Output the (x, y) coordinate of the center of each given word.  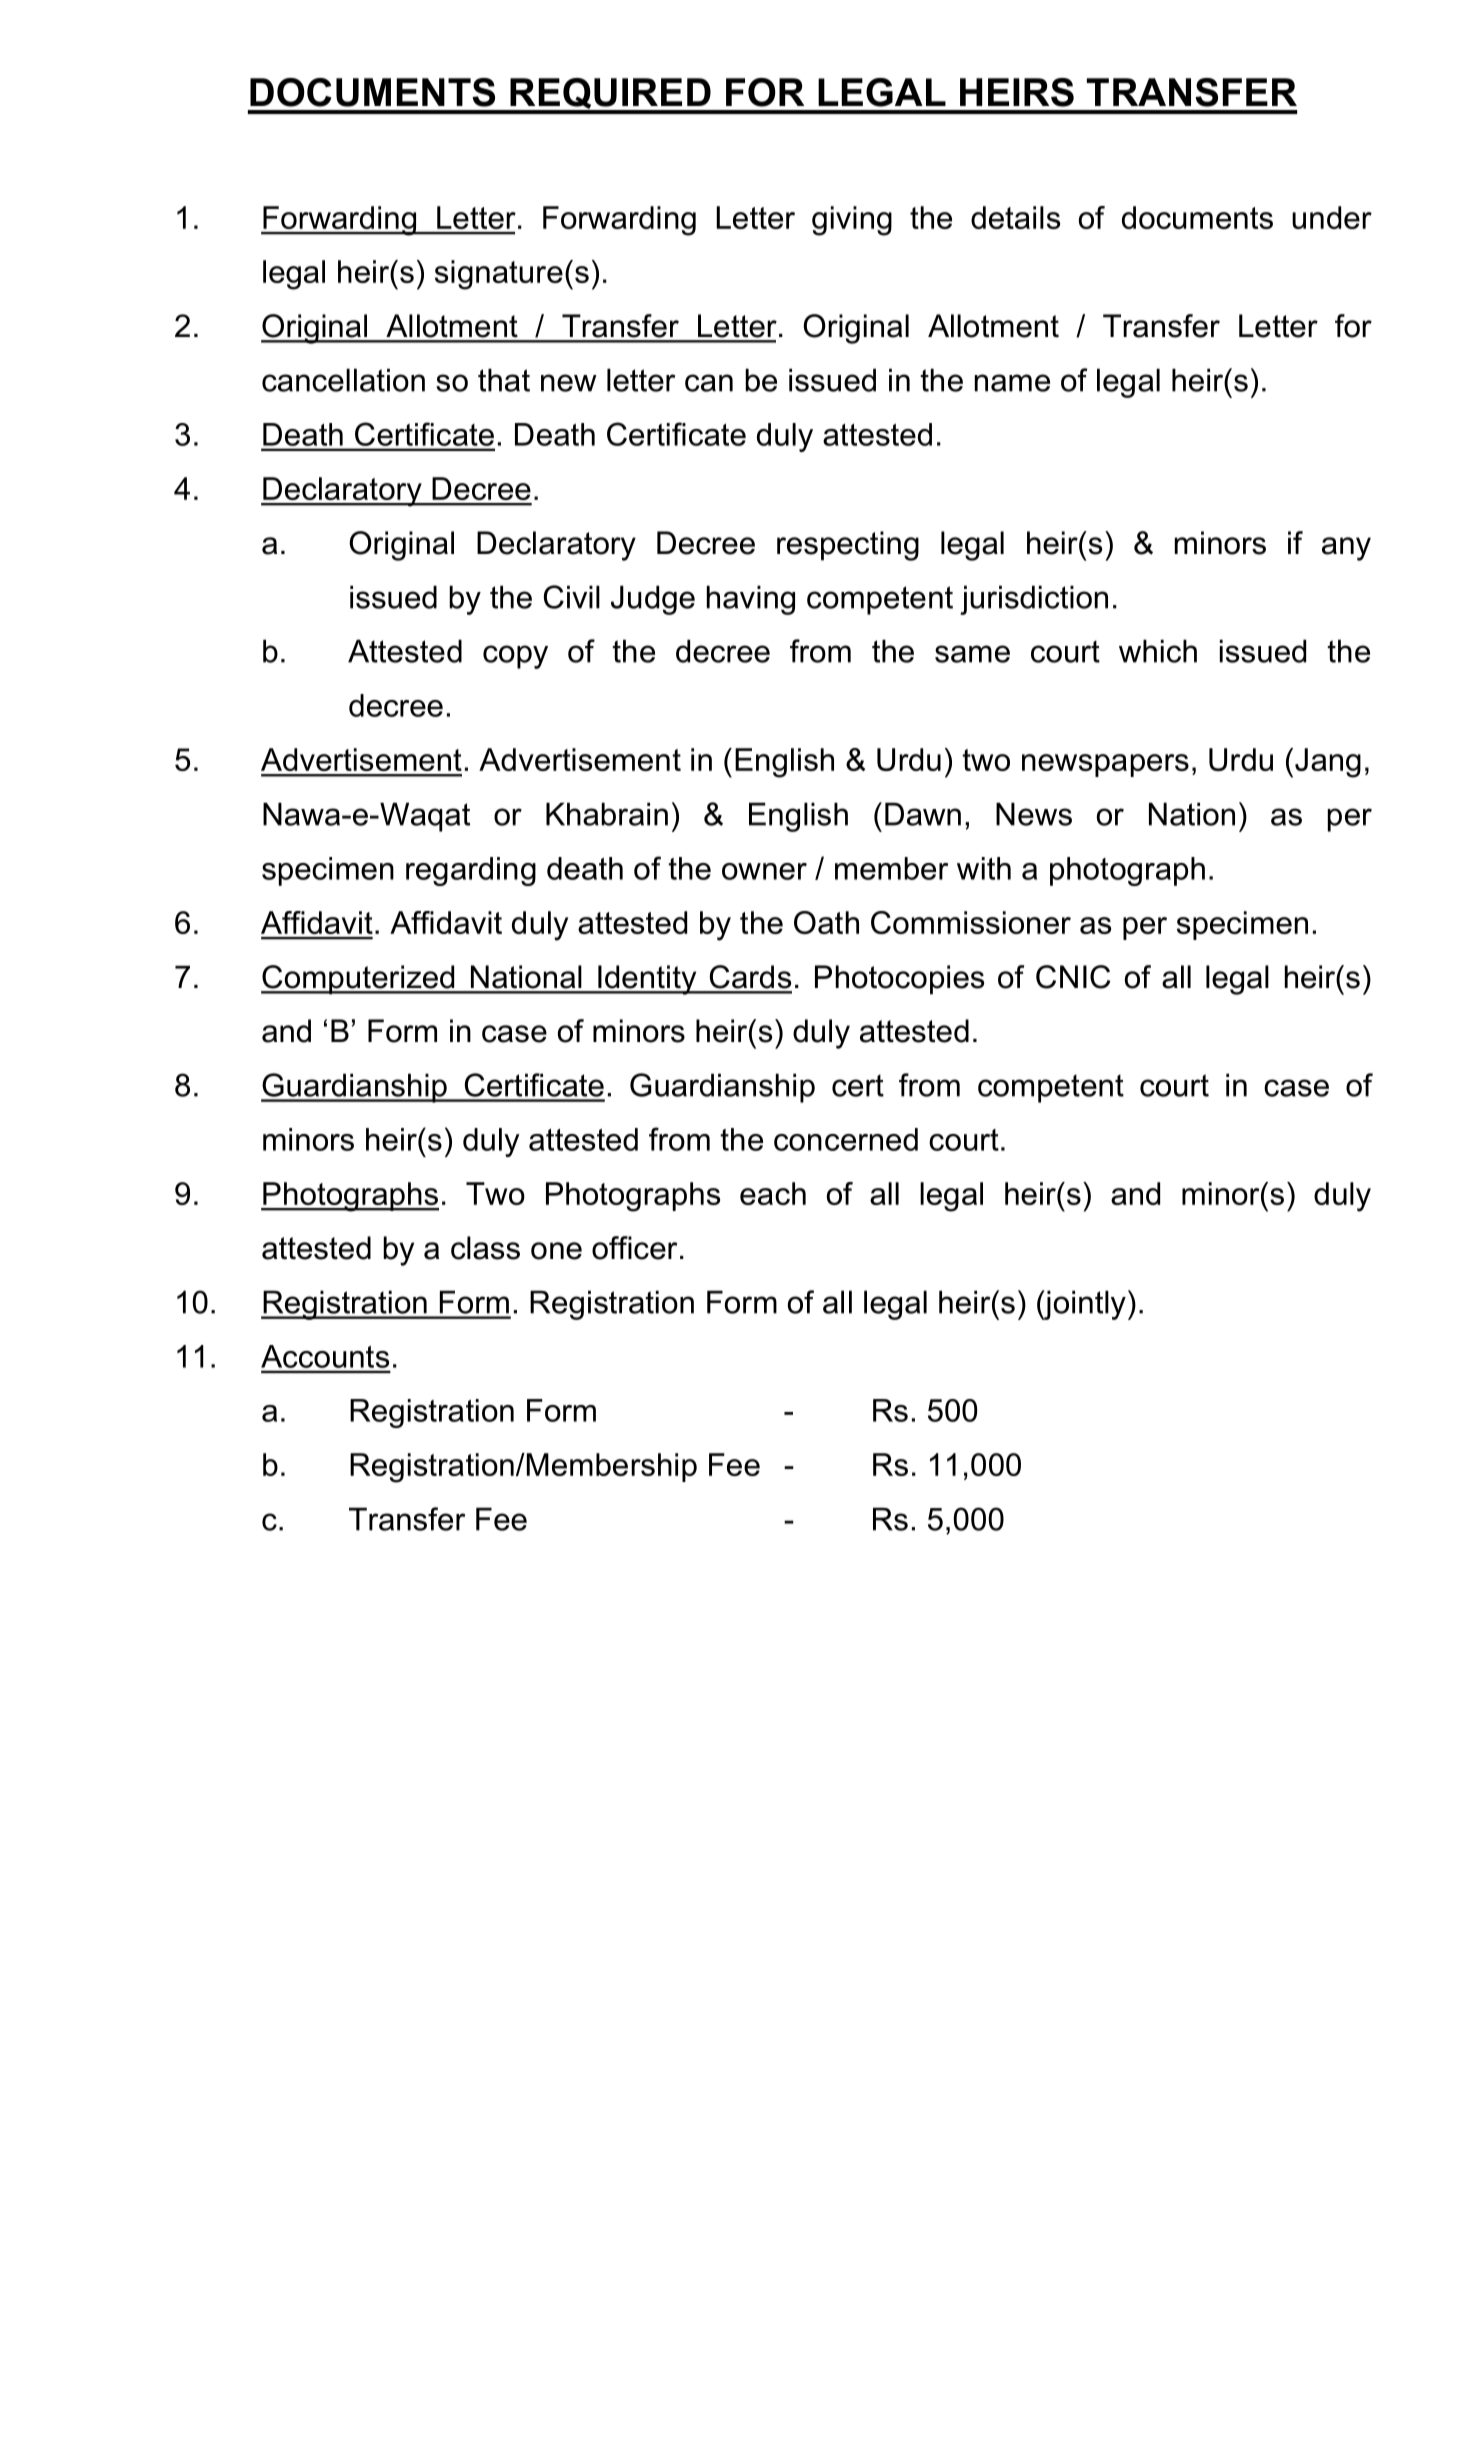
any (1346, 549)
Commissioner (971, 922)
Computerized (359, 980)
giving (852, 221)
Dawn (923, 814)
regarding (471, 871)
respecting (848, 546)
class (485, 1248)
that (504, 380)
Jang (1328, 763)
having (751, 600)
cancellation (343, 380)
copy (515, 657)
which (1158, 651)
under (1332, 217)
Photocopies (899, 980)
